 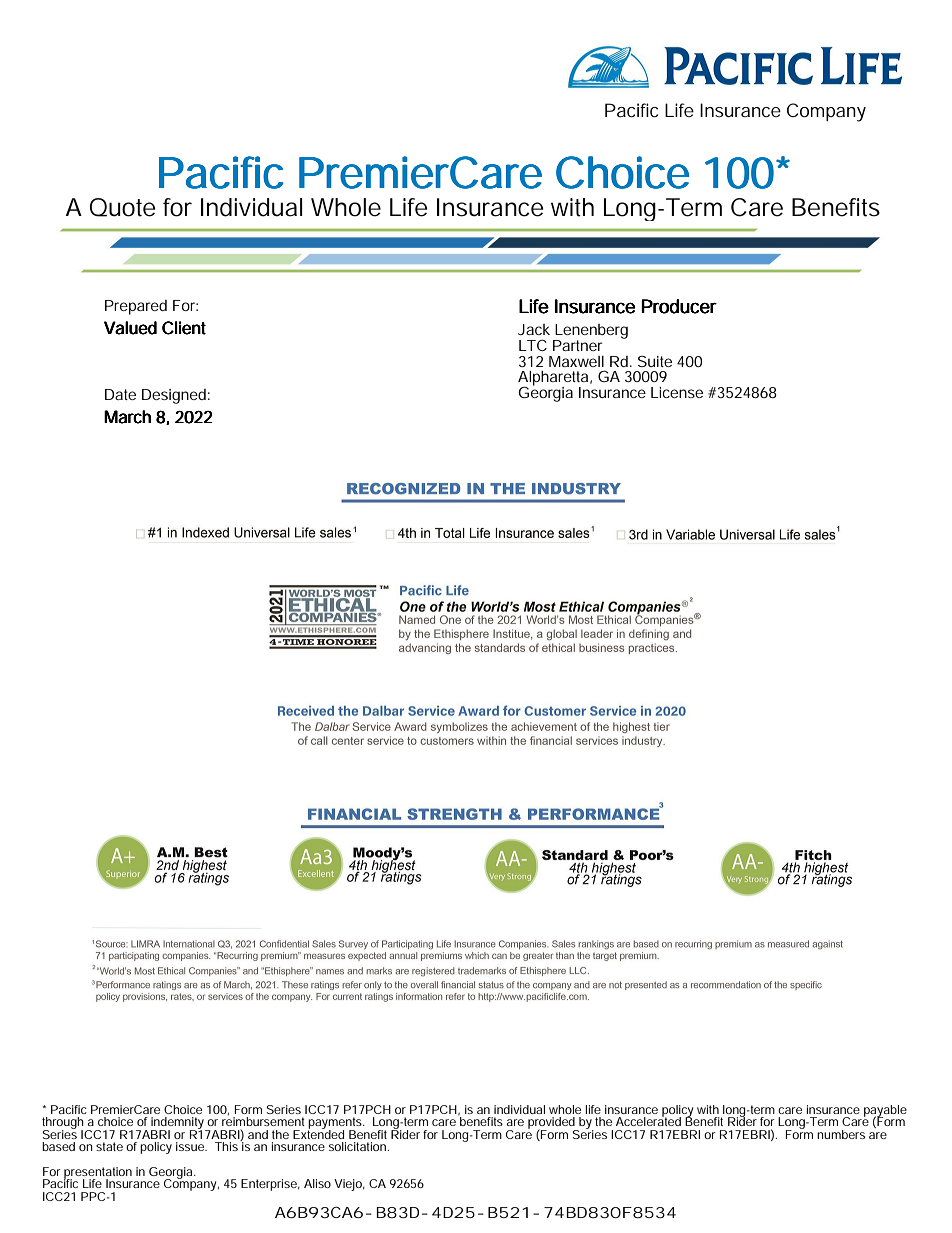 What do you see at coordinates (359, 1146) in the screenshot?
I see `solicitation` at bounding box center [359, 1146].
